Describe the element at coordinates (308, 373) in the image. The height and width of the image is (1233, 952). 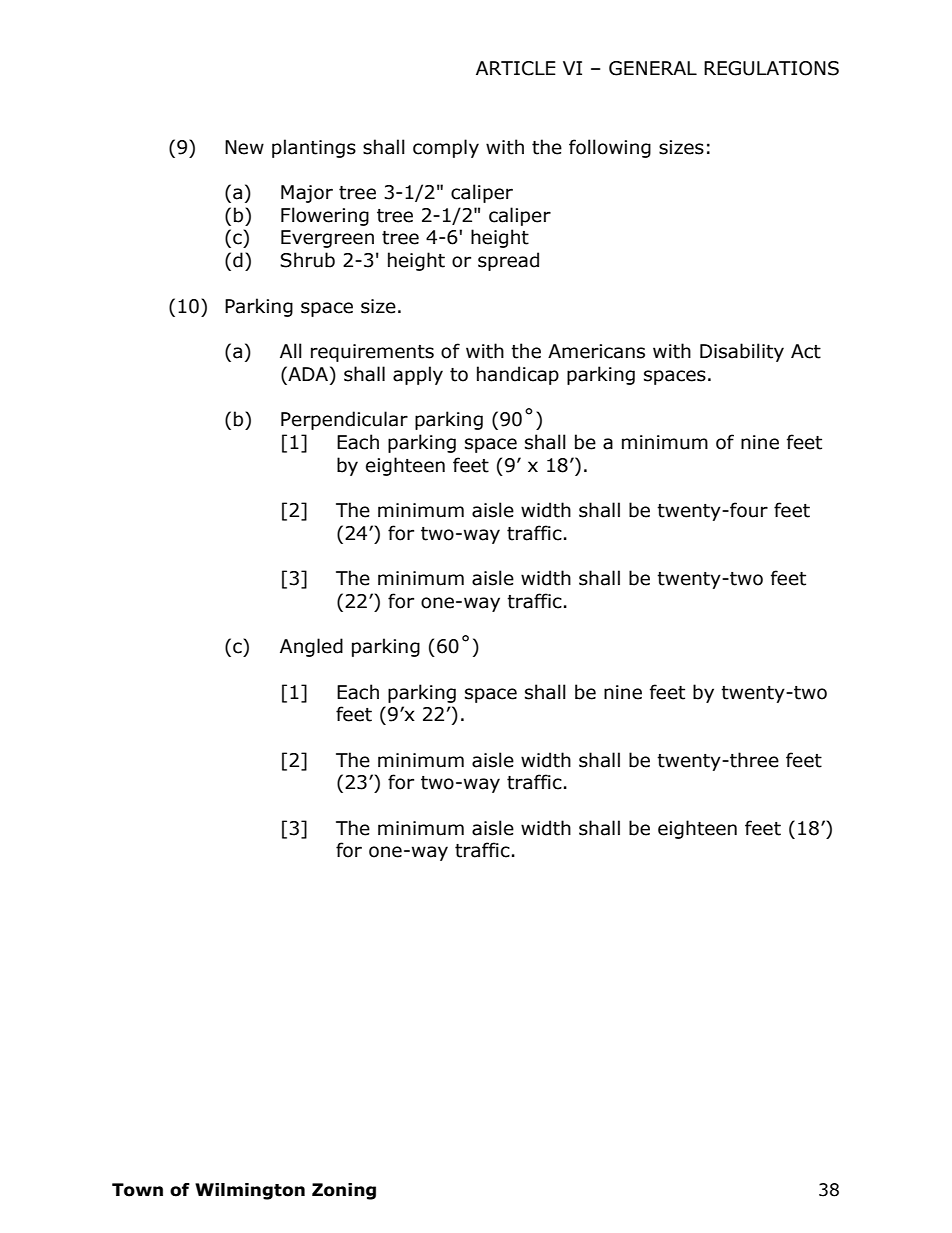
I see `ADA` at that location.
